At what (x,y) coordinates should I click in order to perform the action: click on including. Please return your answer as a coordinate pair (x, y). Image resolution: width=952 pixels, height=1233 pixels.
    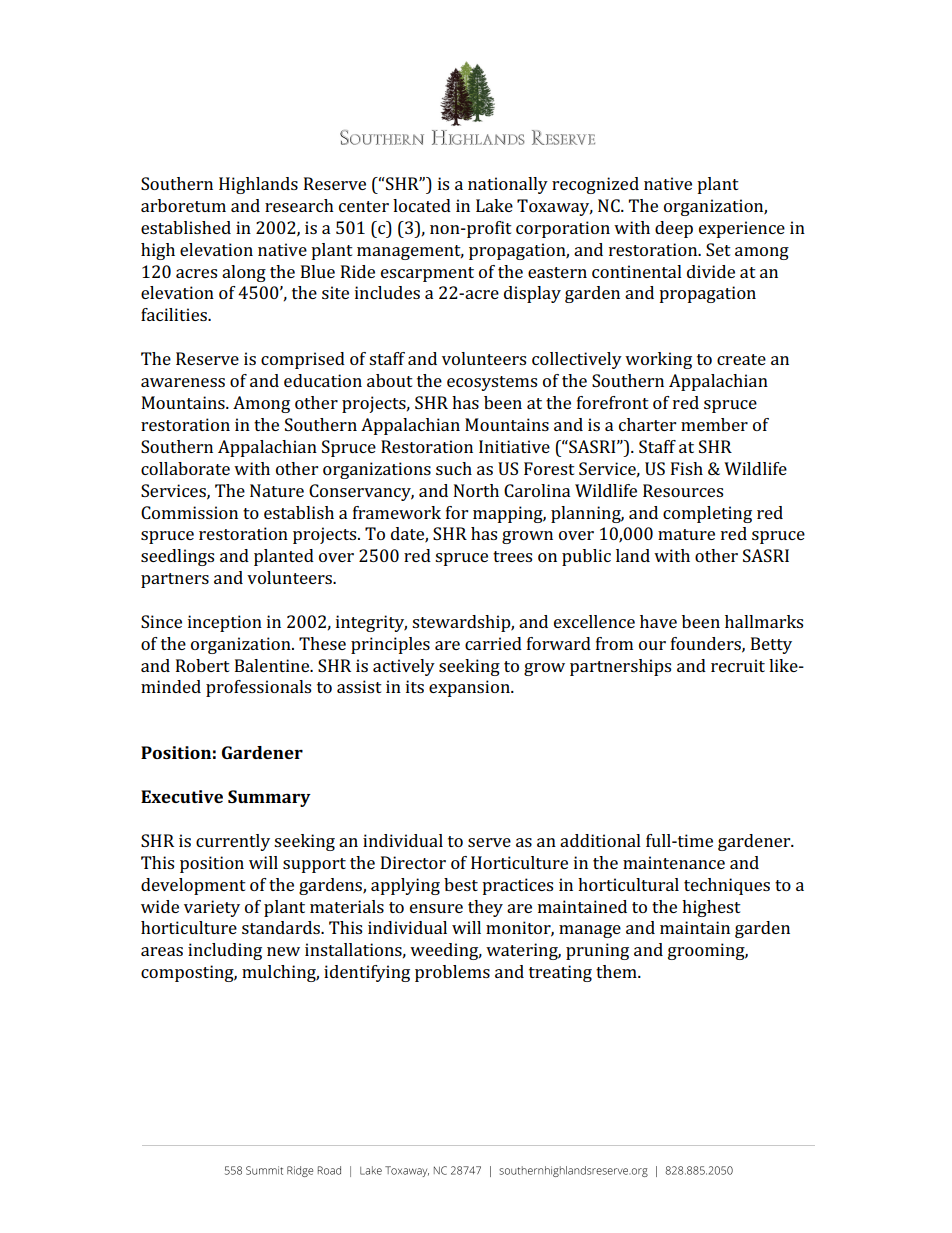
    Looking at the image, I should click on (225, 951).
